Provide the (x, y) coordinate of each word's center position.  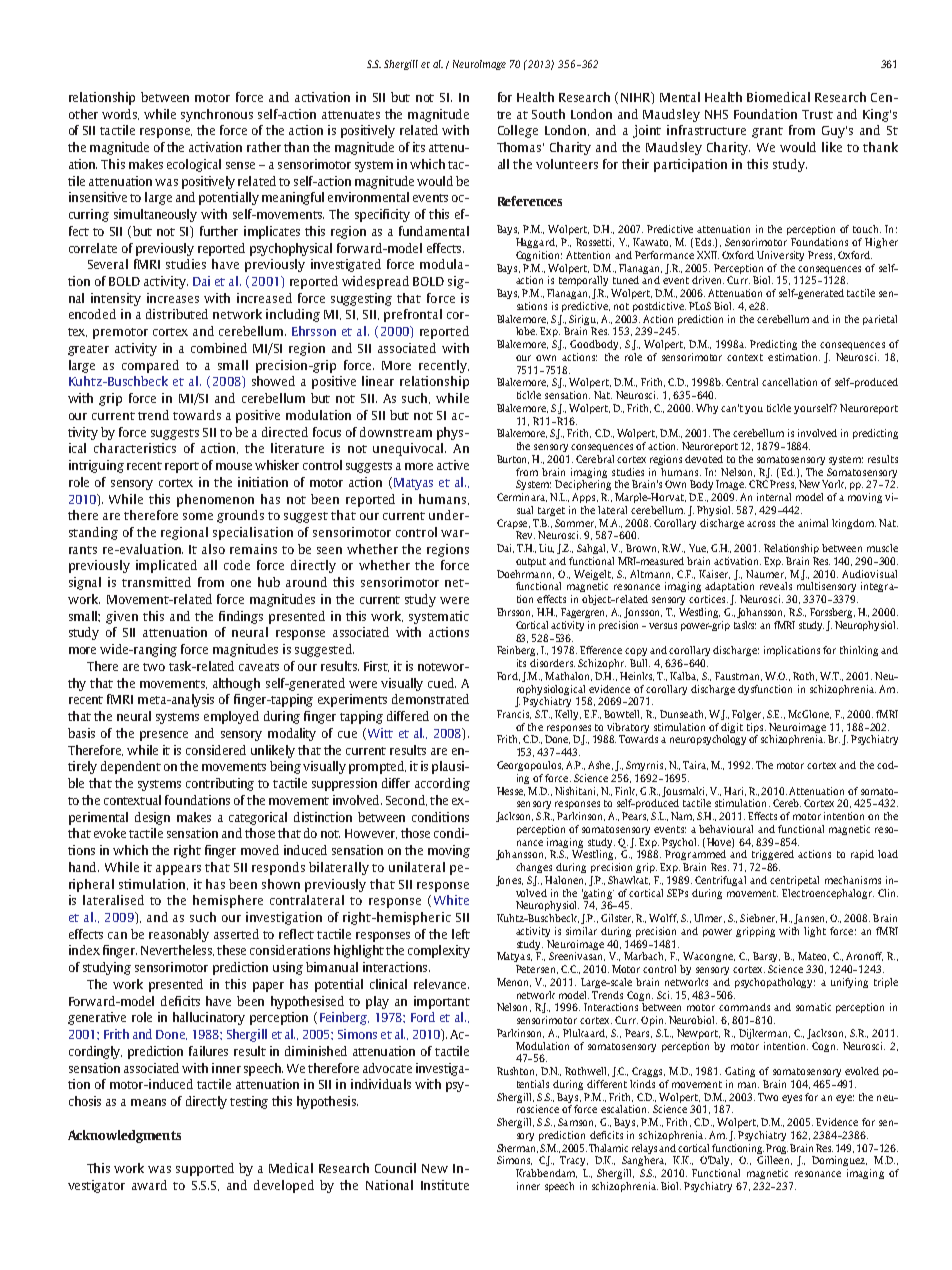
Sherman (517, 1148)
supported (205, 1169)
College (518, 131)
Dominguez (839, 1161)
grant (767, 132)
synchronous (217, 115)
